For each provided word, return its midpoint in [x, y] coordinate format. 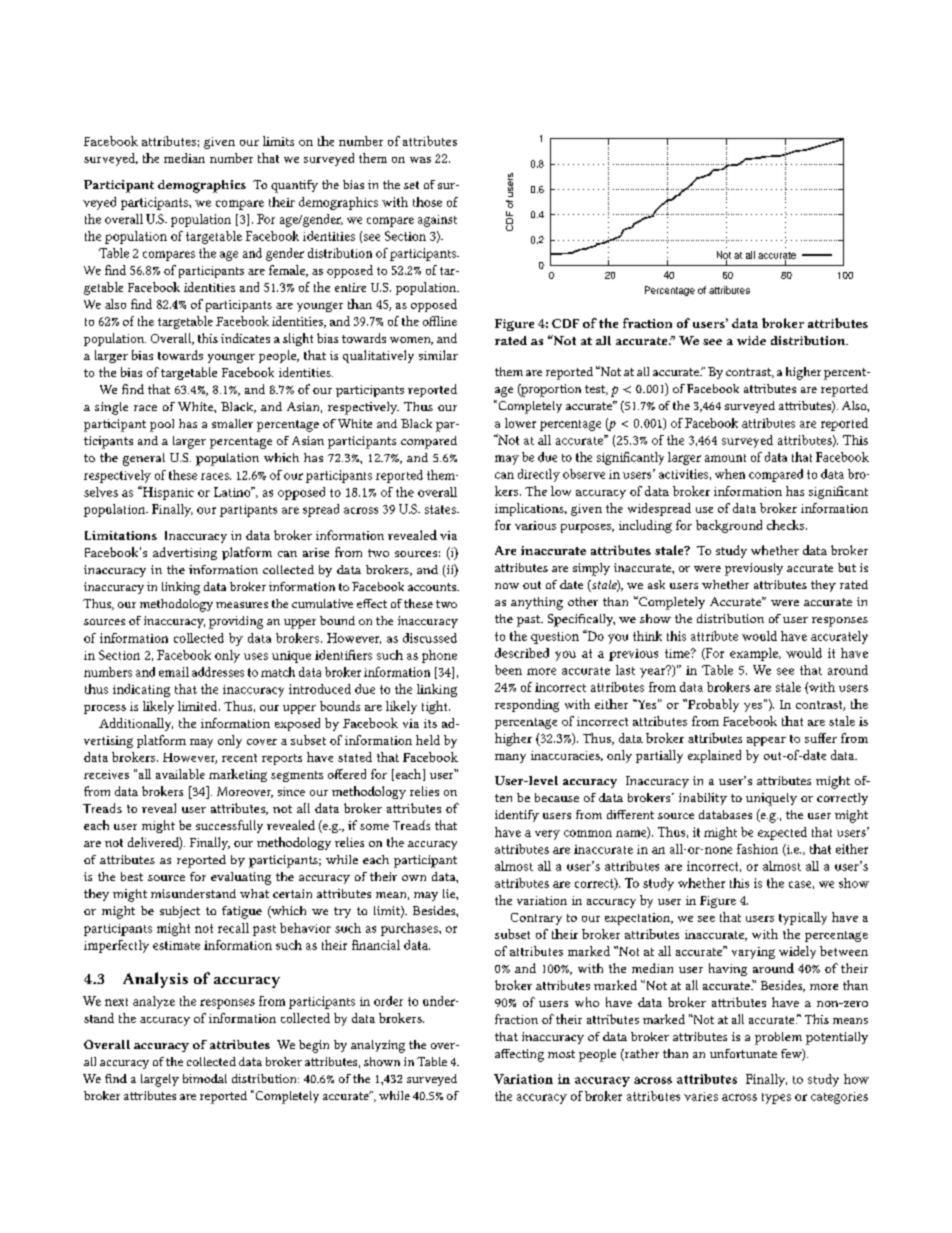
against [437, 221]
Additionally [136, 724]
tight [436, 707]
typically [803, 918]
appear [766, 741]
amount [725, 458]
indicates [245, 338]
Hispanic [167, 493]
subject [180, 912]
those [427, 202]
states [441, 509]
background [729, 526]
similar [438, 355]
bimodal [205, 1078]
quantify [294, 186]
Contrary [536, 919]
